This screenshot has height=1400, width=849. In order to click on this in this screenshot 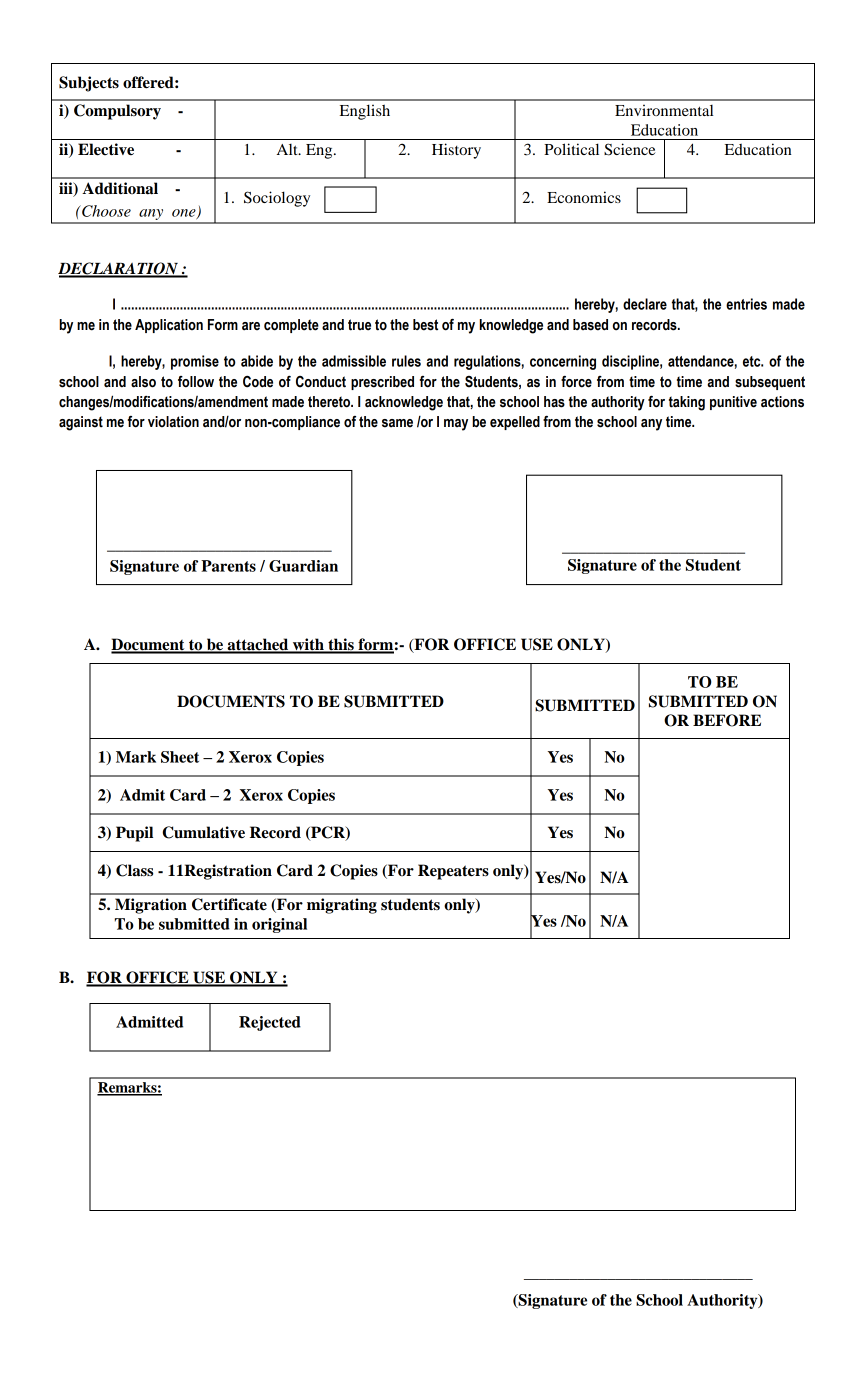, I will do `click(341, 645)`.
